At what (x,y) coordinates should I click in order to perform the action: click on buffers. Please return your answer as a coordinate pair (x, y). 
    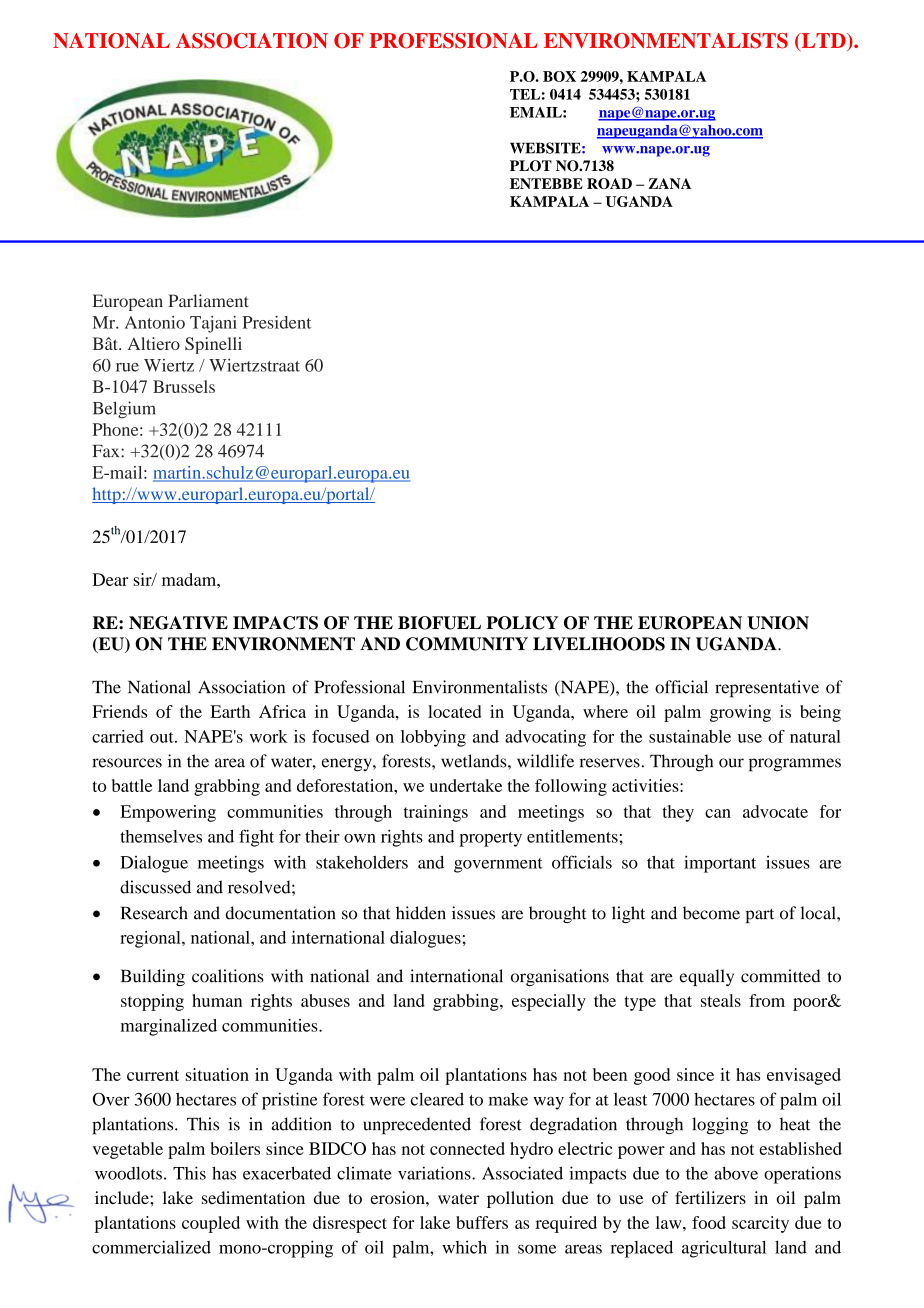
    Looking at the image, I should click on (482, 1222).
